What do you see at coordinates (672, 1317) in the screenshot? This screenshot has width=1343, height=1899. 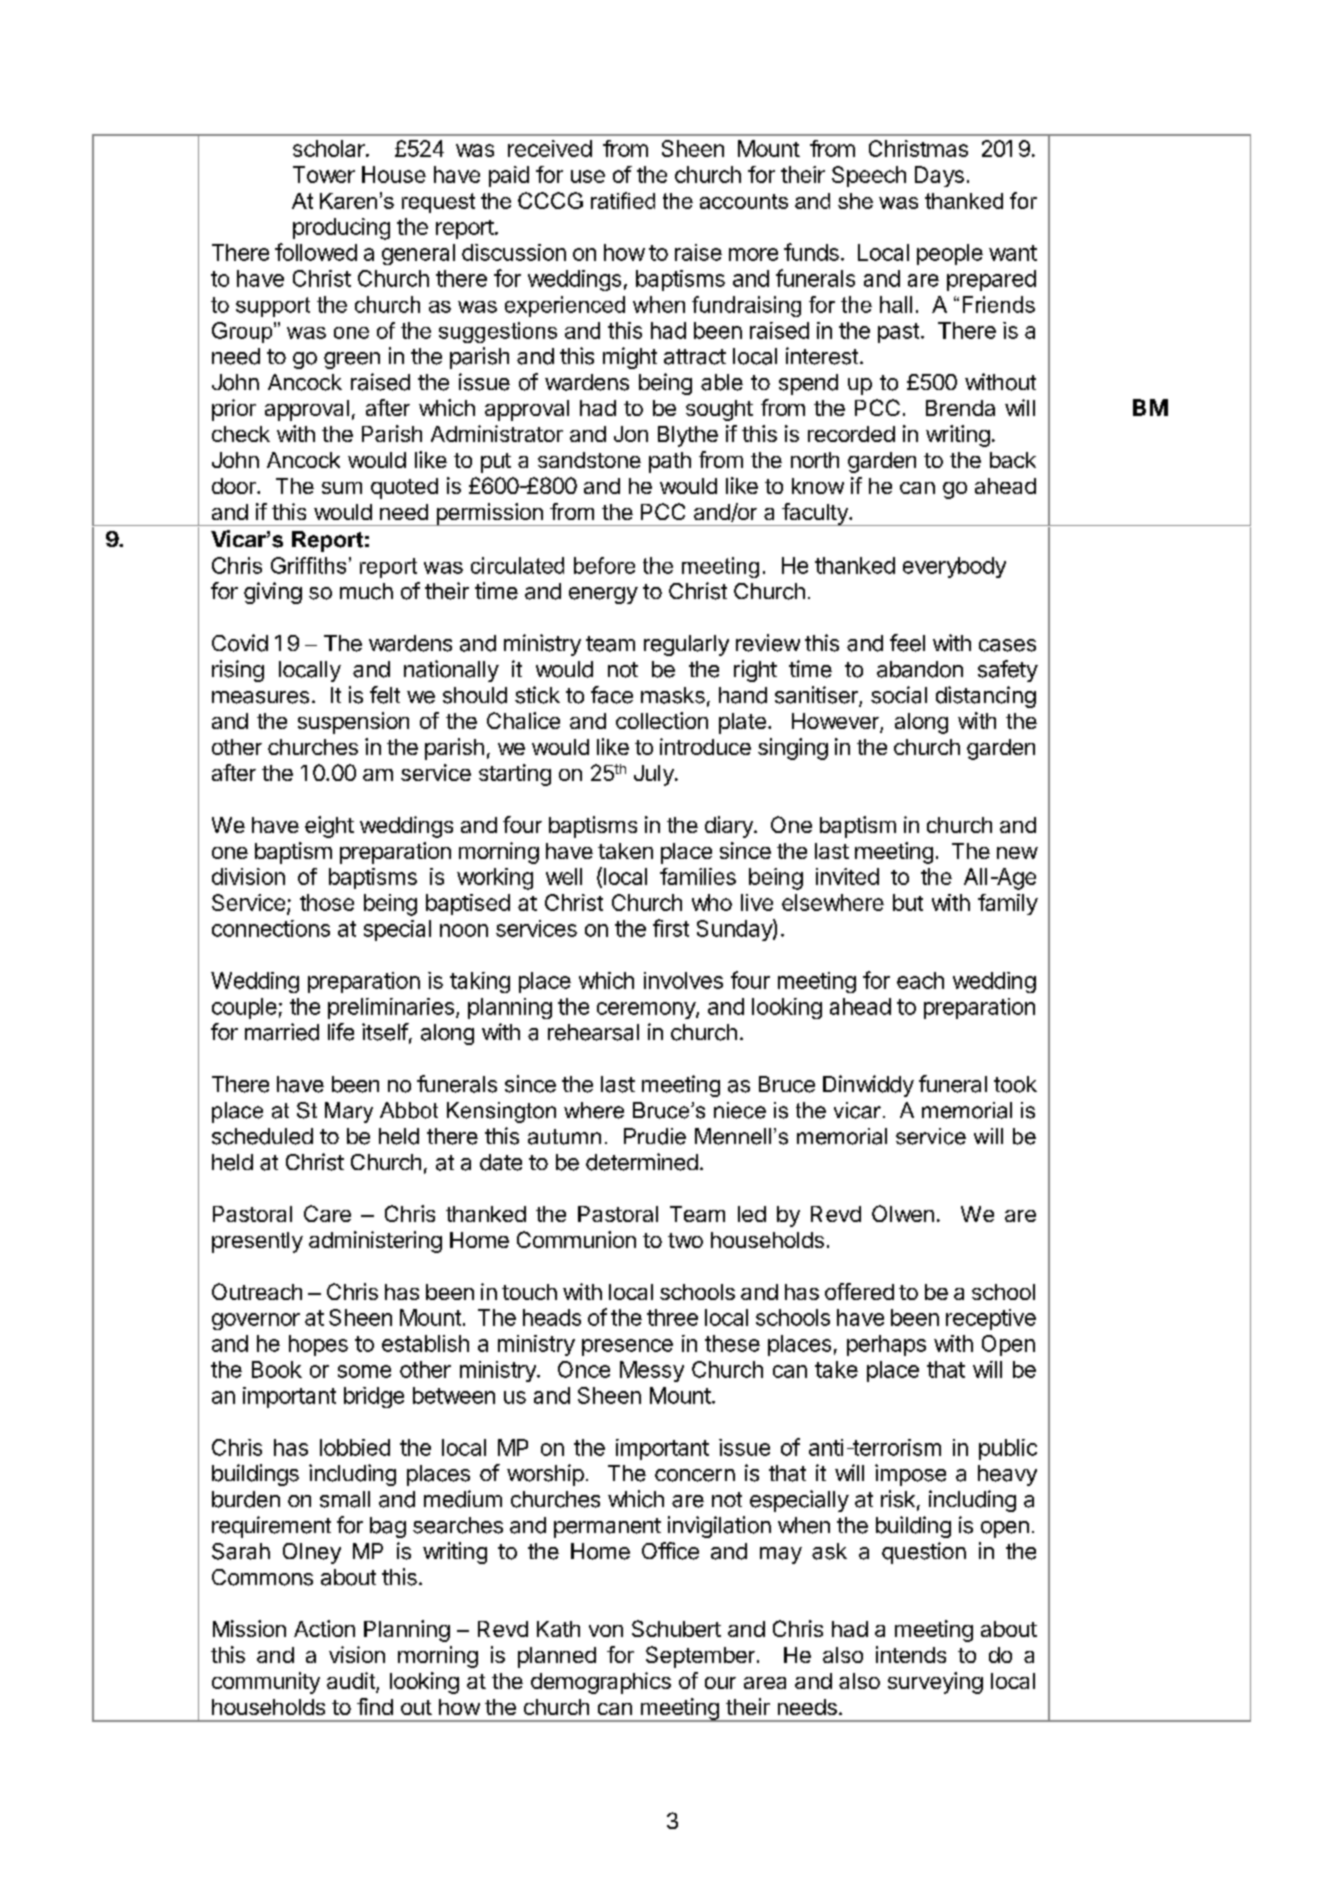 I see `three` at bounding box center [672, 1317].
